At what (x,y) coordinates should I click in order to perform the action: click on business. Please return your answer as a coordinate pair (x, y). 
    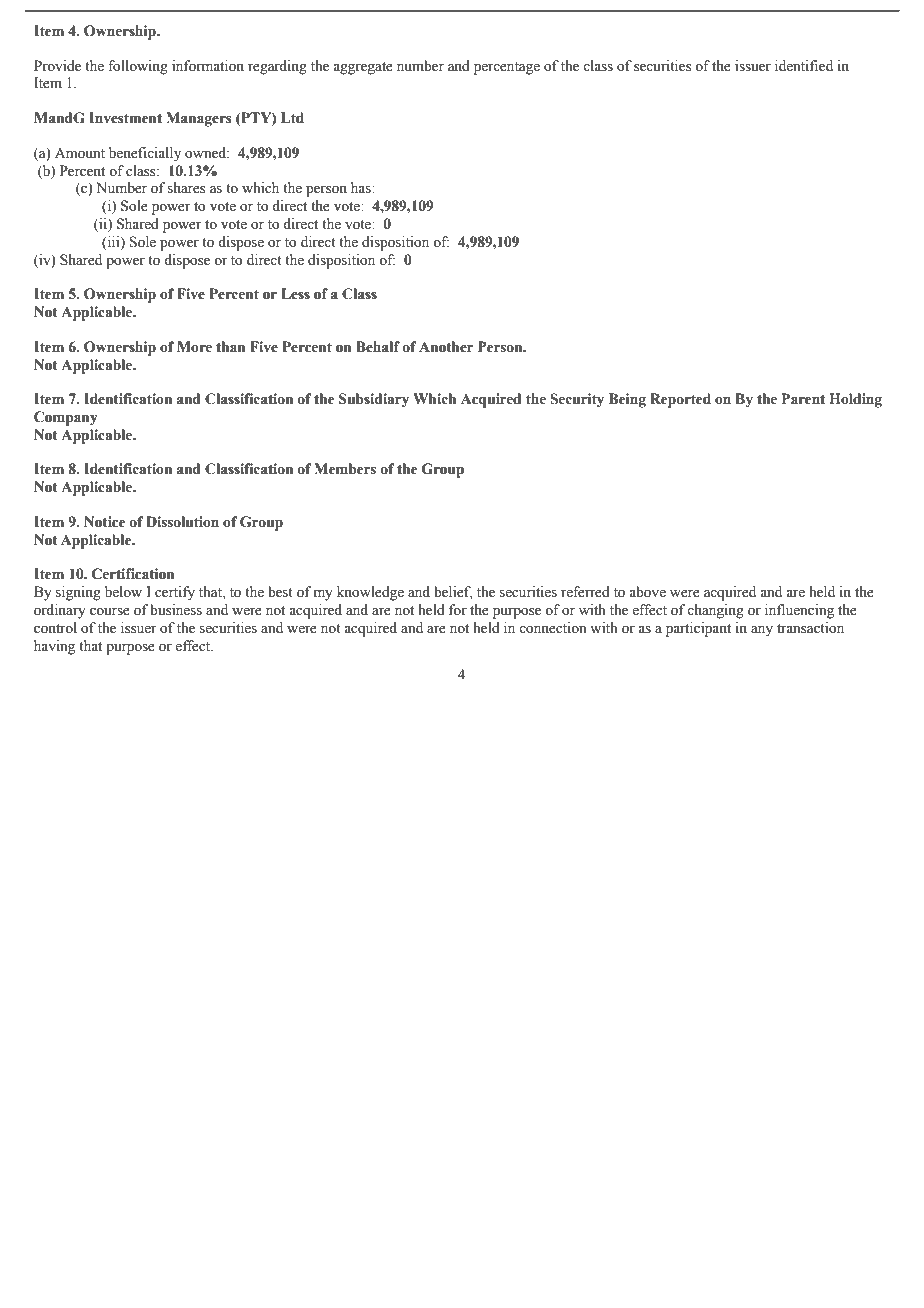
    Looking at the image, I should click on (176, 610).
